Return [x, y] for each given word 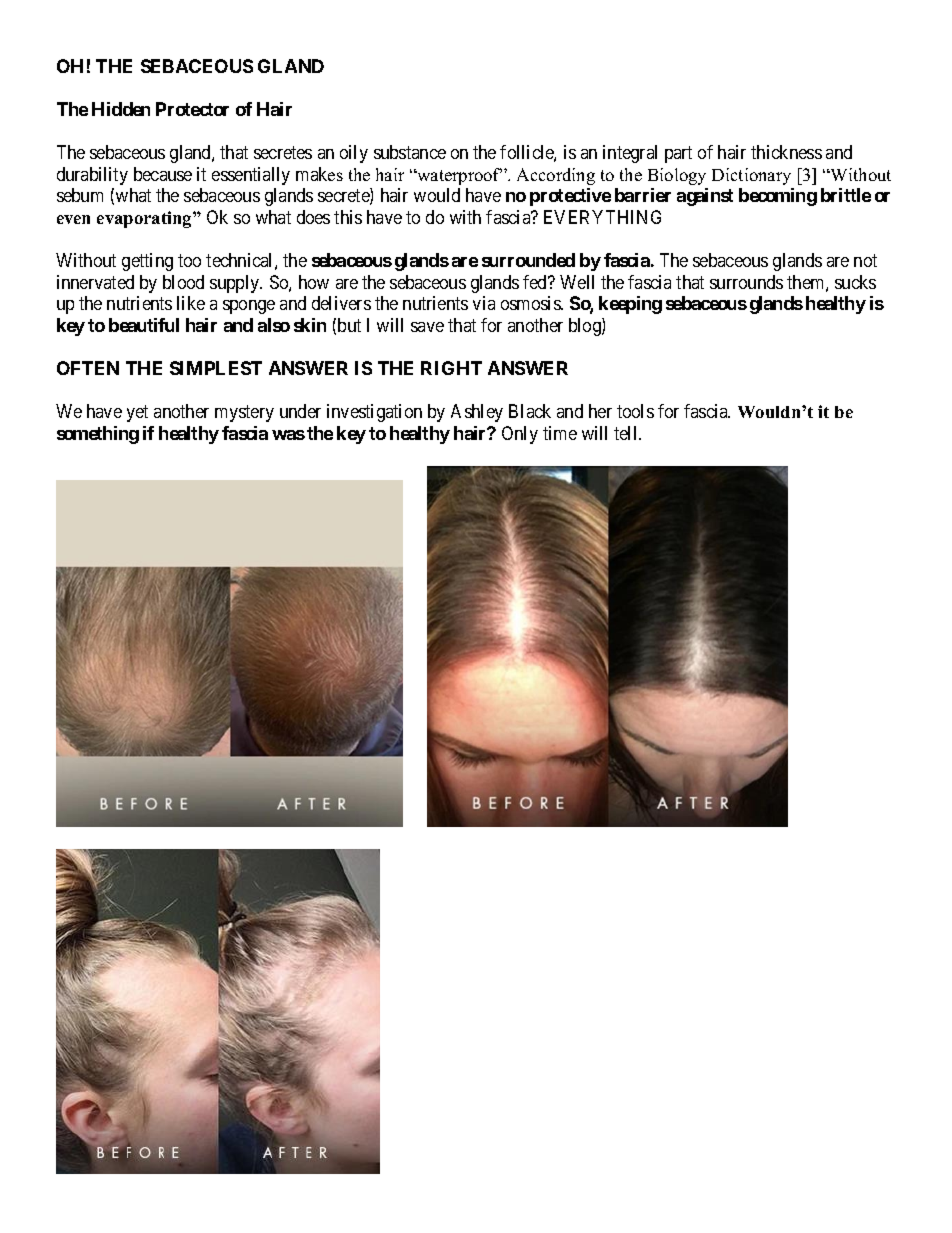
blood [183, 282]
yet [137, 413]
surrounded [528, 260]
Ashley [477, 413]
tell [627, 433]
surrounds [746, 282]
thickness [786, 152]
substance [410, 152]
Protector [192, 109]
